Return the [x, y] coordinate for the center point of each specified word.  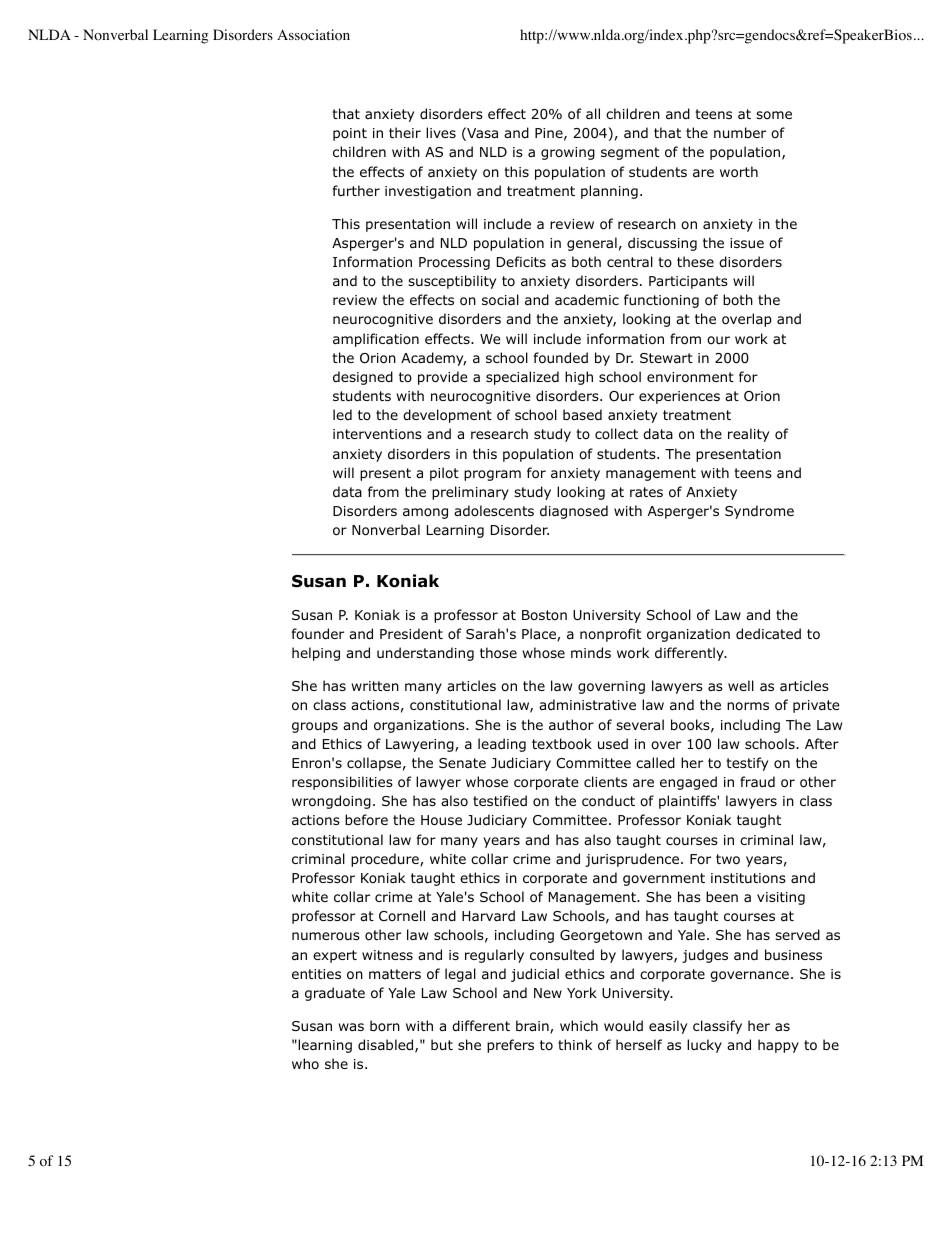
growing [568, 153]
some [774, 115]
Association [313, 35]
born [385, 1025]
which [579, 1025]
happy [778, 1046]
